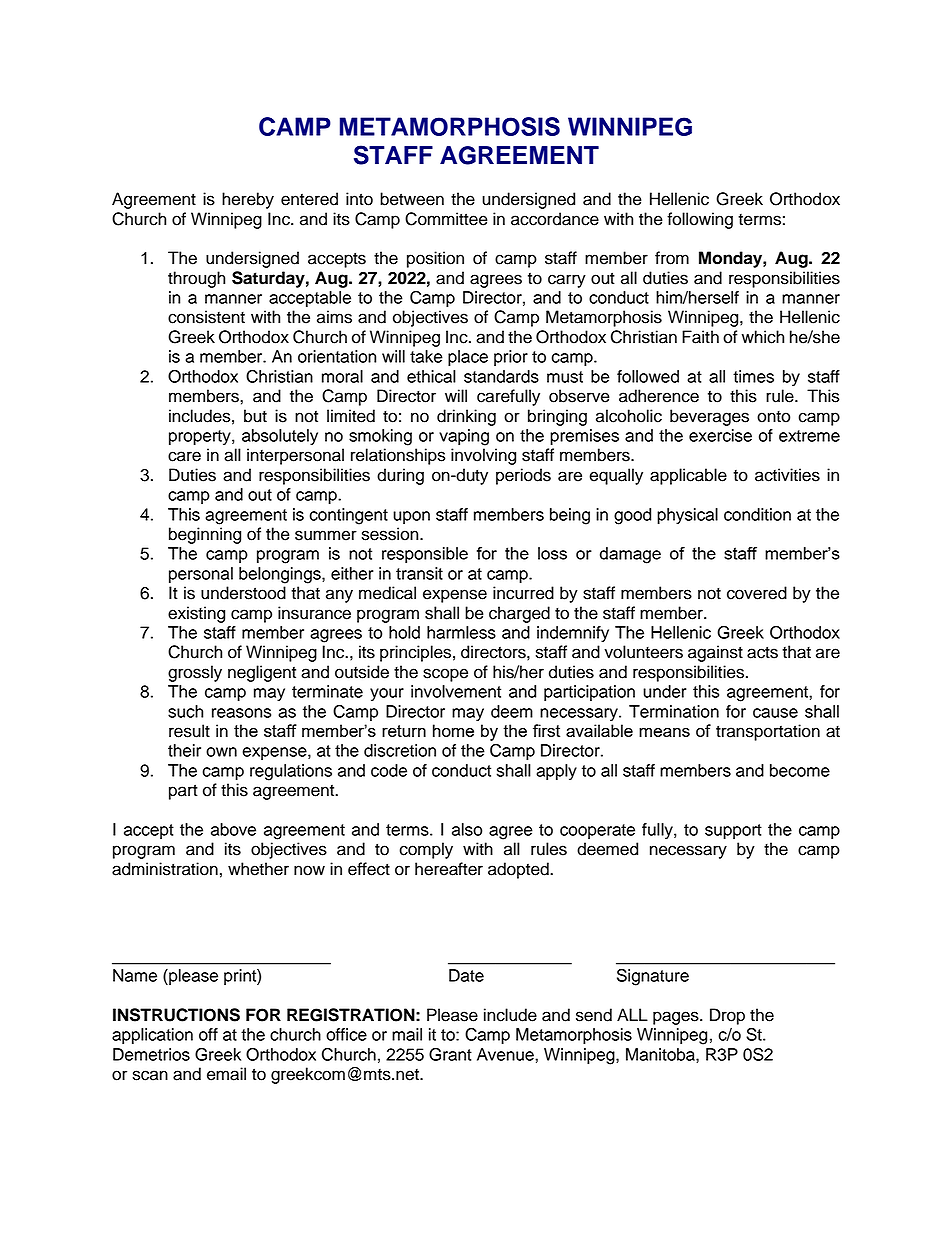 This screenshot has height=1233, width=952. What do you see at coordinates (450, 1054) in the screenshot?
I see `Grant` at bounding box center [450, 1054].
